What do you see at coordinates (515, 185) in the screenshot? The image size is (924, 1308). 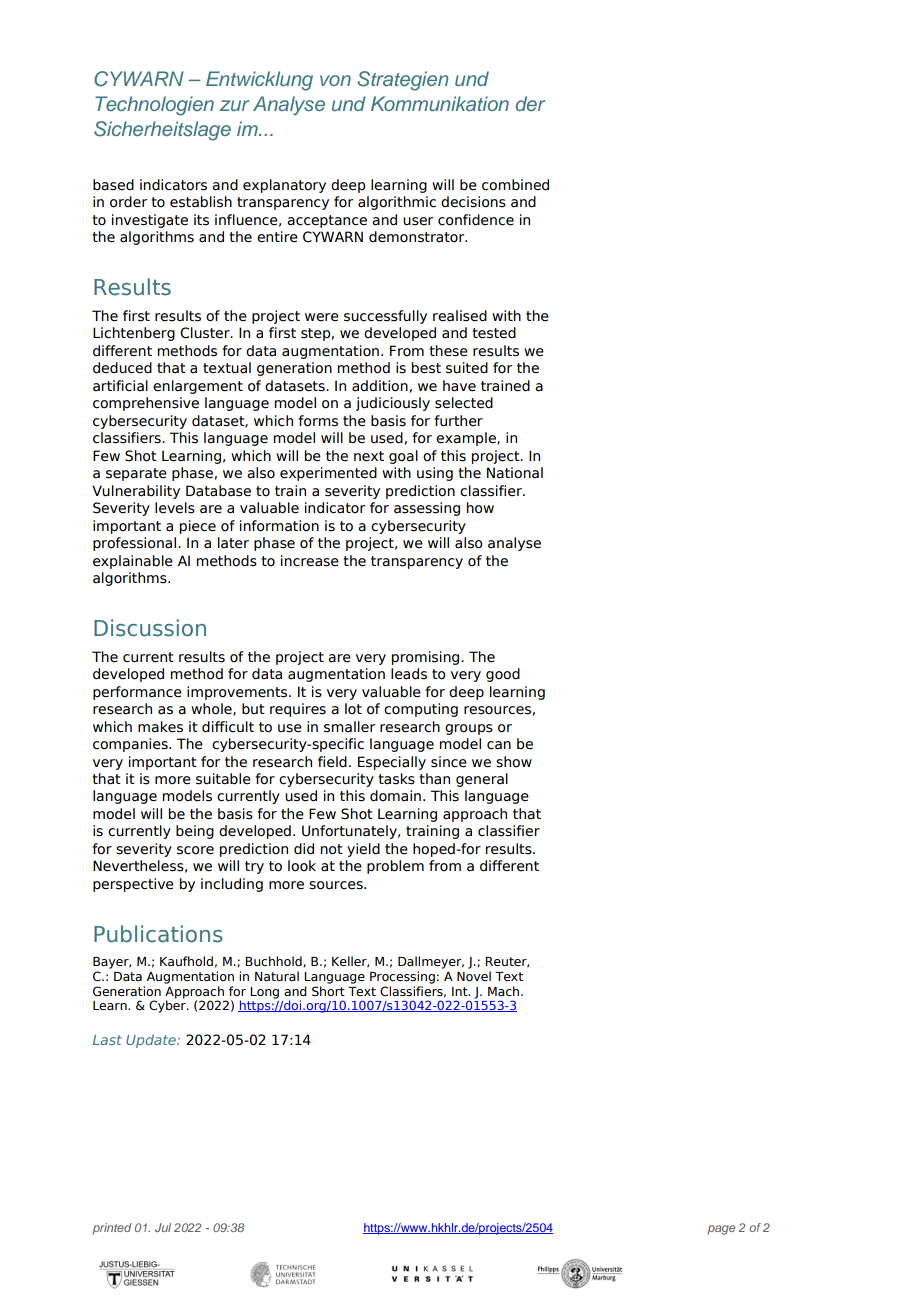 I see `combined` at bounding box center [515, 185].
